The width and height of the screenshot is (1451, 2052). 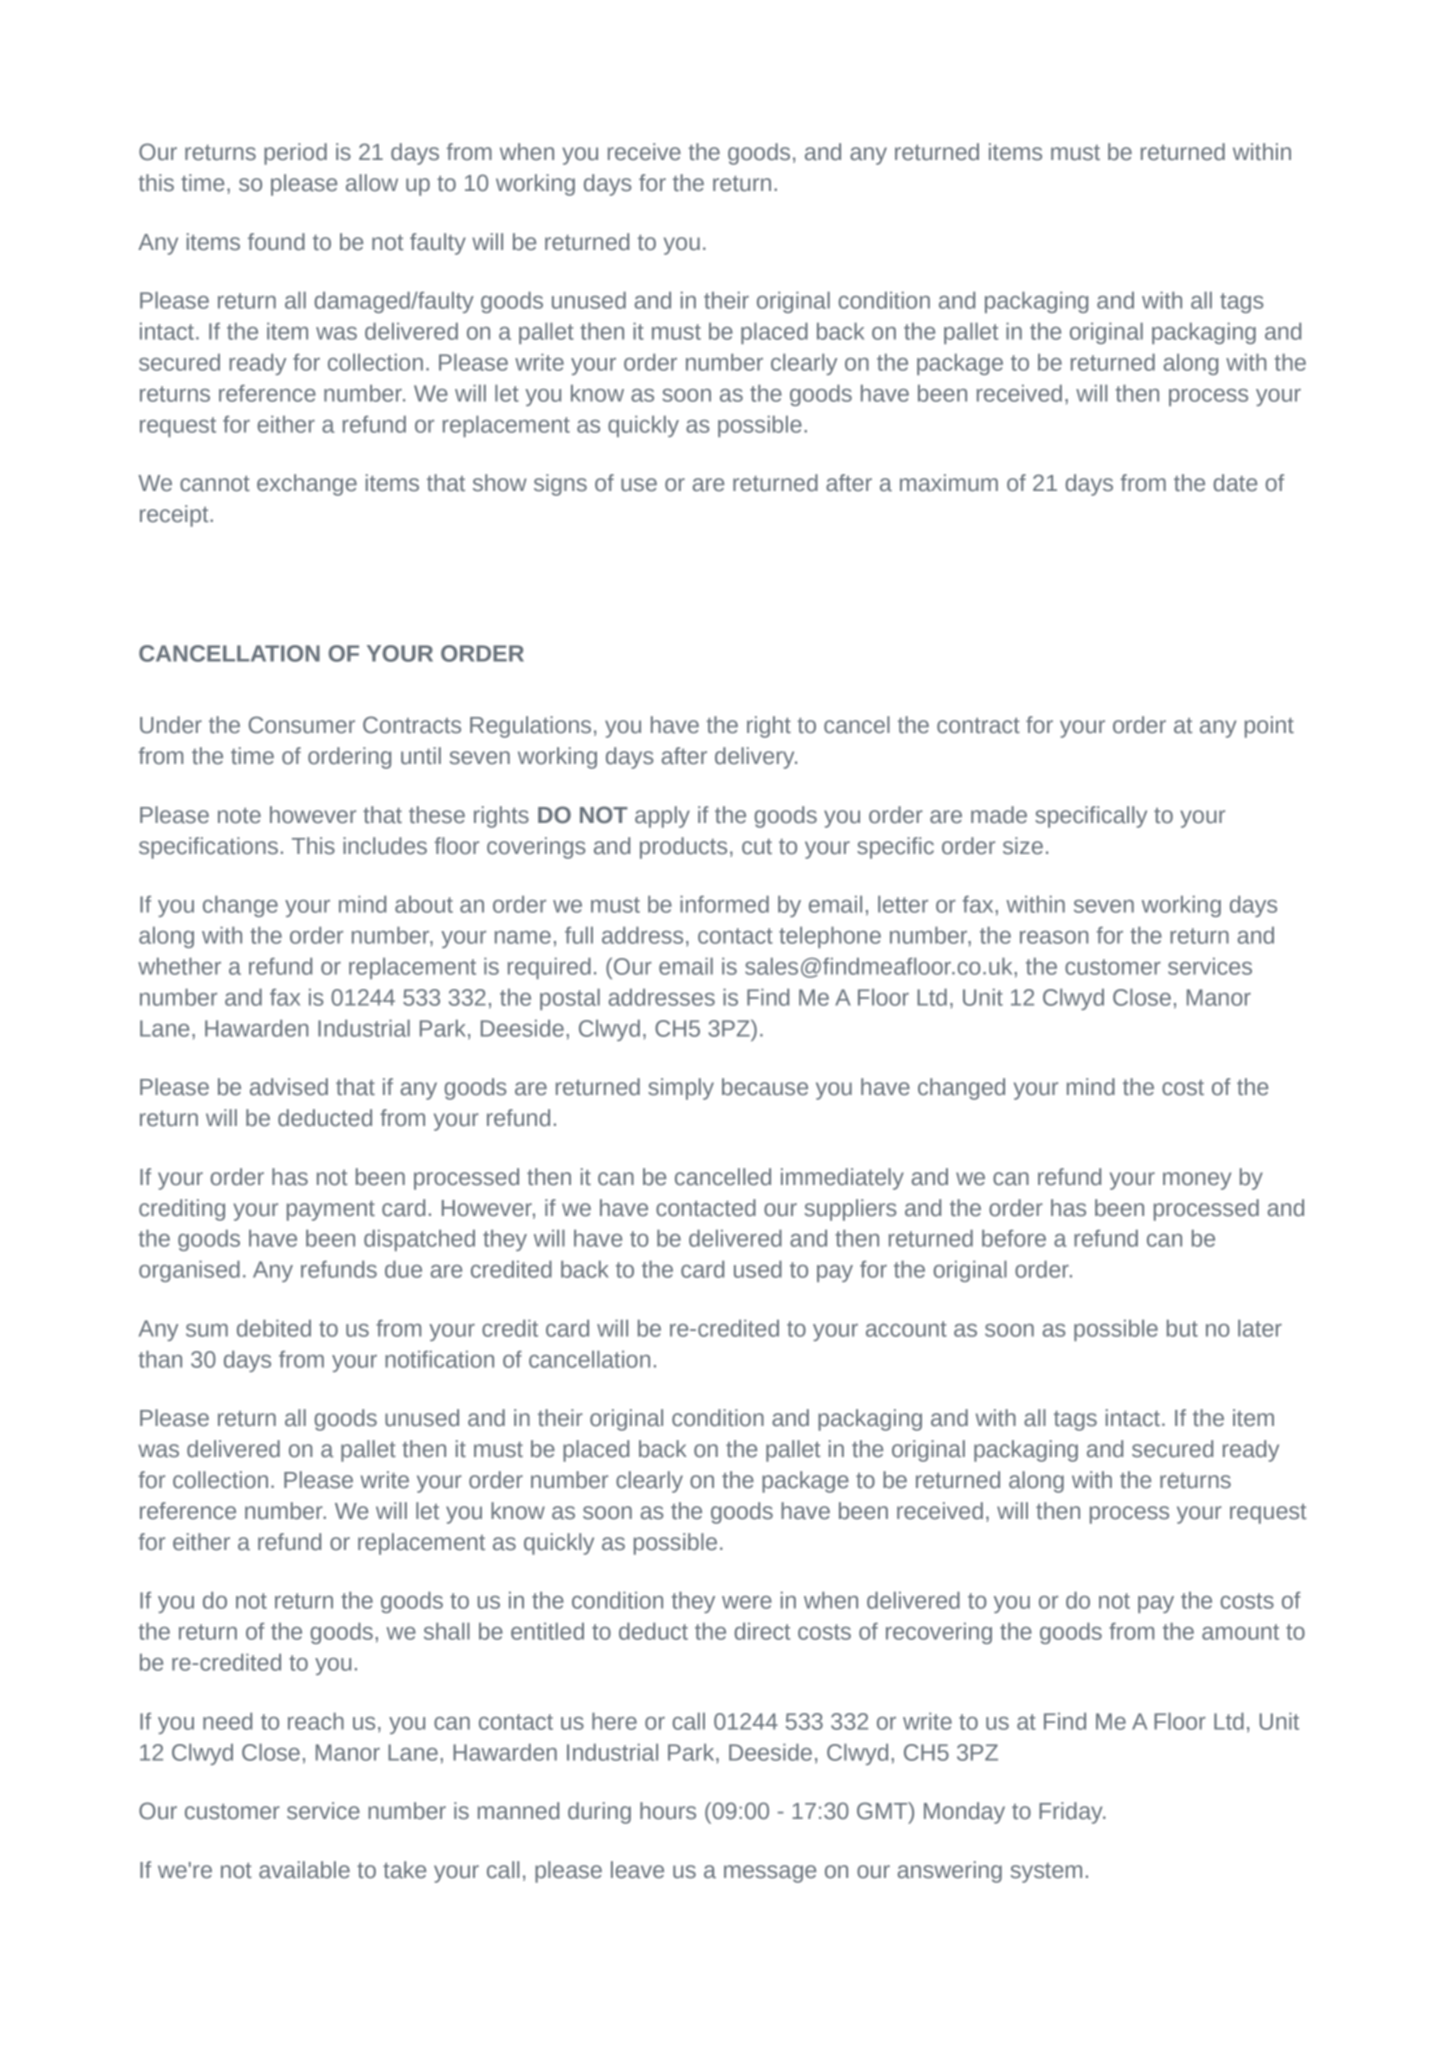 I want to click on allow, so click(x=372, y=183).
